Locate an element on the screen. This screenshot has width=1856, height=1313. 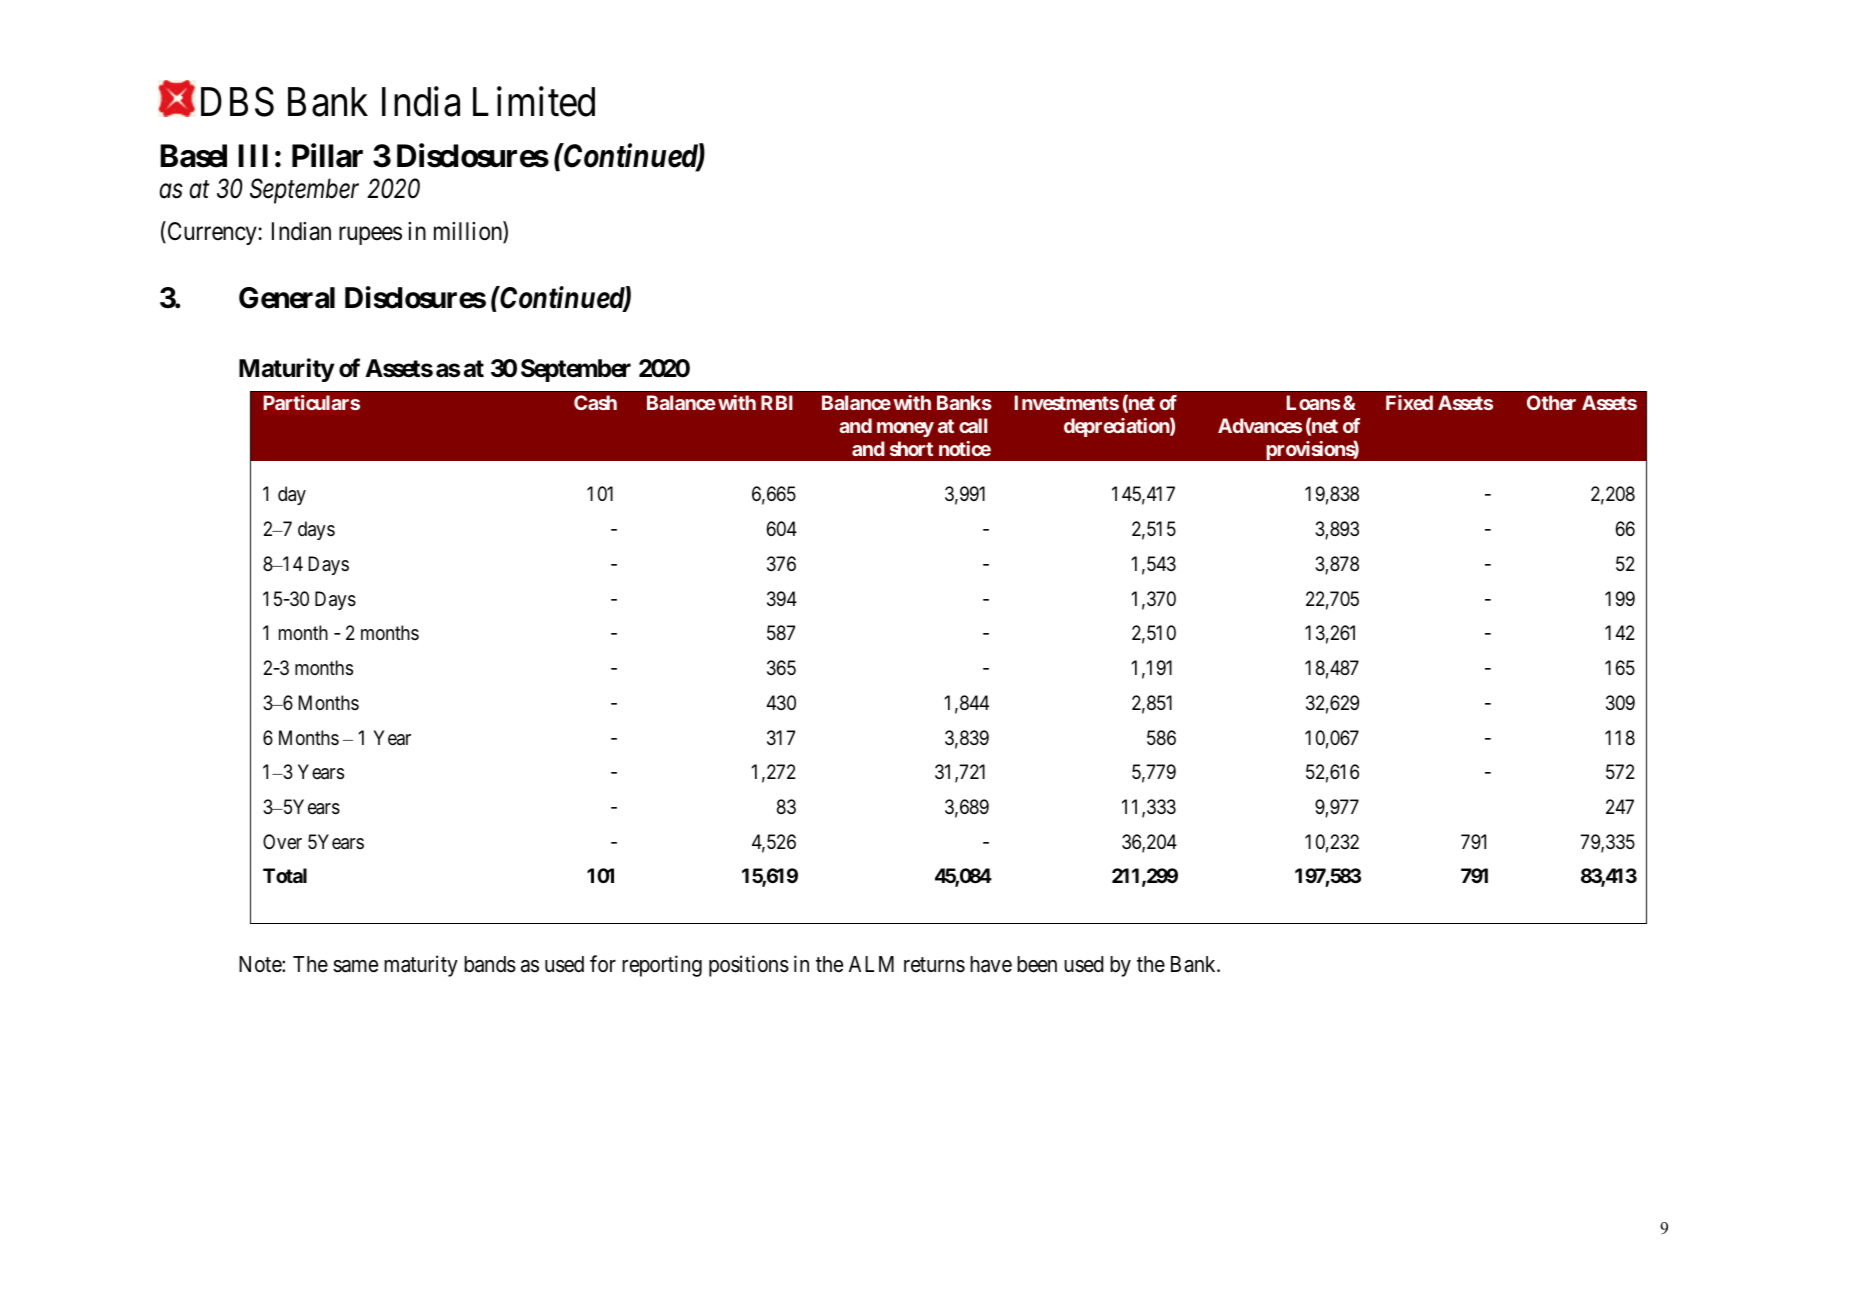
Pillar is located at coordinates (327, 155).
